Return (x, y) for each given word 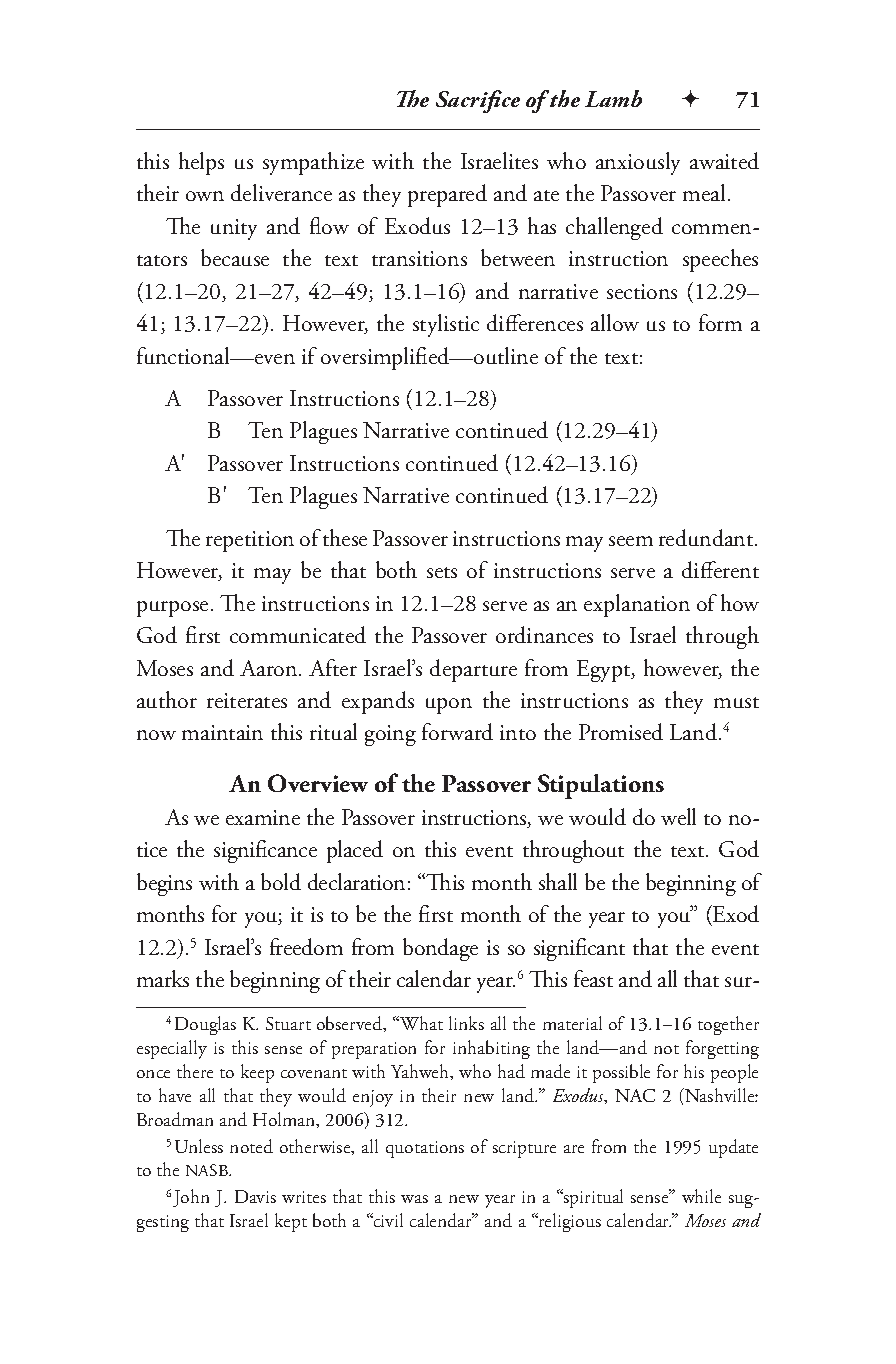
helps (201, 163)
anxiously (638, 163)
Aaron (270, 668)
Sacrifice (478, 101)
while (701, 1196)
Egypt (605, 671)
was (414, 1199)
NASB (208, 1170)
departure (473, 670)
